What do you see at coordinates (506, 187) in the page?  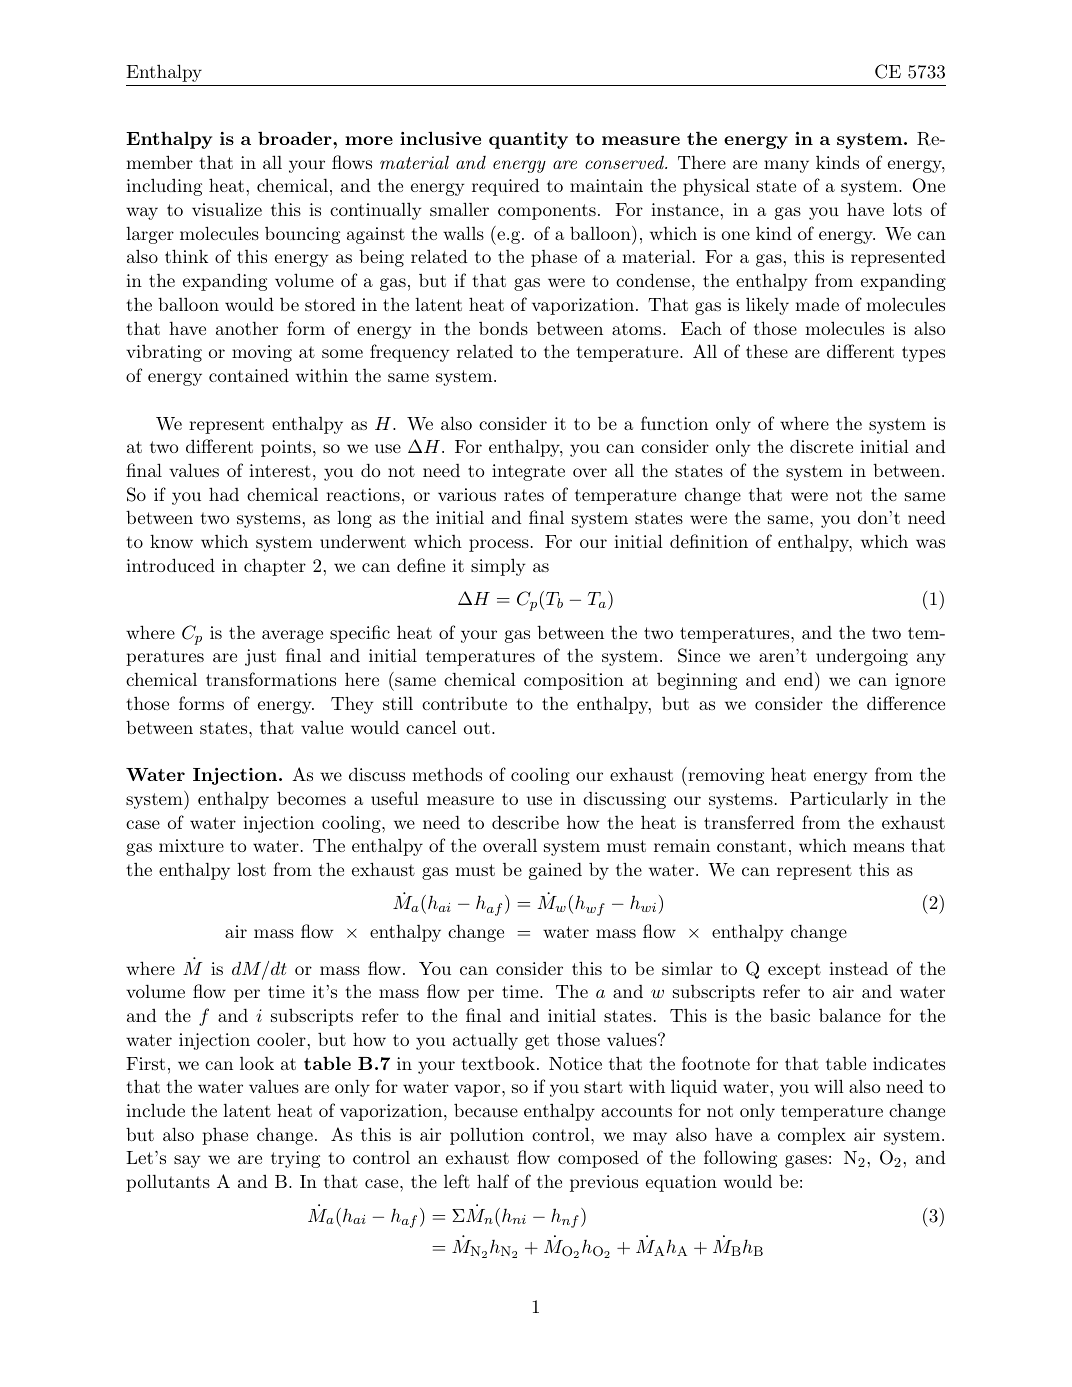 I see `required` at bounding box center [506, 187].
